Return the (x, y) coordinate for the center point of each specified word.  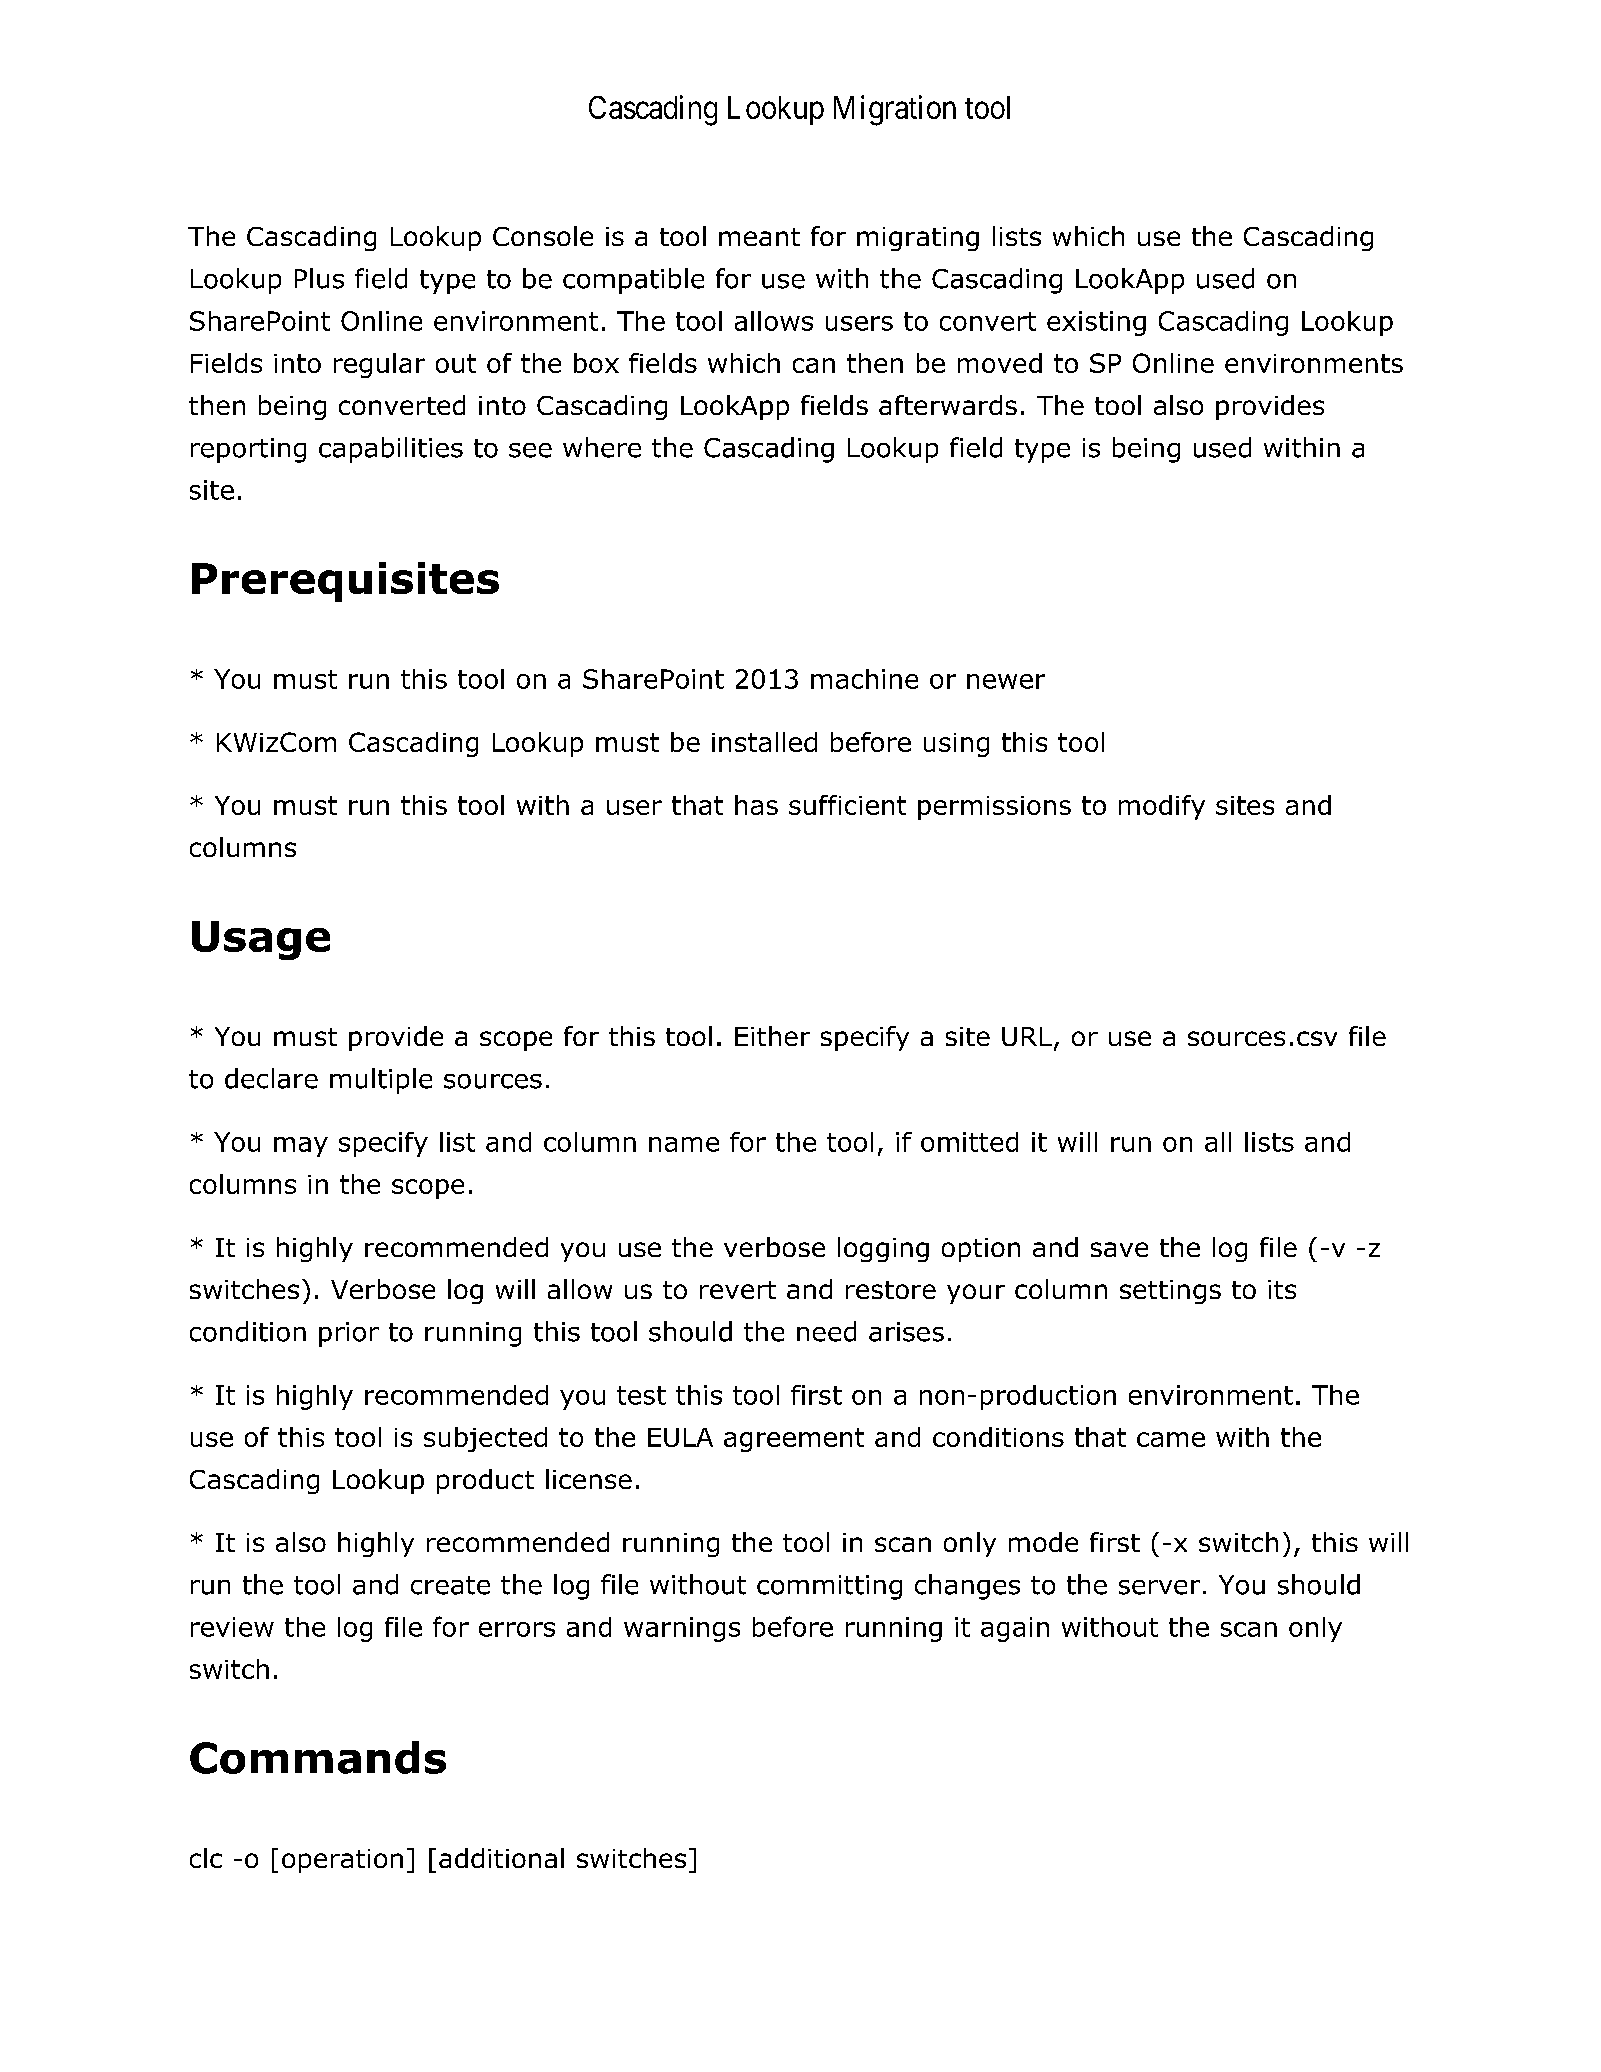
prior (349, 1334)
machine (864, 679)
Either (772, 1036)
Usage (261, 940)
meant (759, 237)
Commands (318, 1757)
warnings (682, 1629)
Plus (319, 278)
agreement (794, 1440)
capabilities (391, 450)
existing (1096, 323)
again (1015, 1629)
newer (1006, 681)
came (1171, 1439)
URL (1027, 1036)
